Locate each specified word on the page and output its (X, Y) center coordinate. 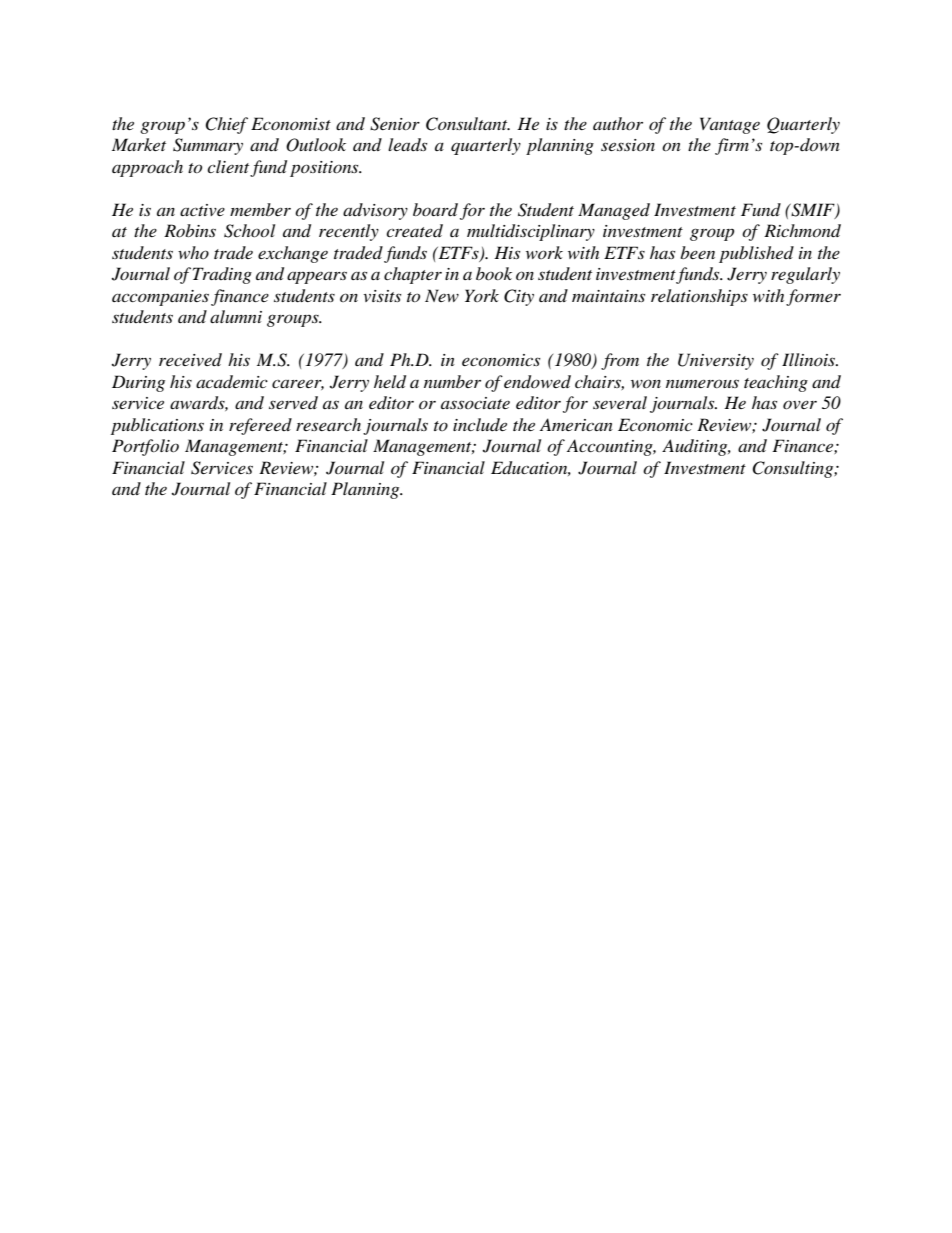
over (800, 405)
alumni (236, 316)
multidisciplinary (531, 232)
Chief (226, 125)
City (519, 297)
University (716, 361)
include (480, 424)
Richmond (802, 230)
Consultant (468, 124)
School (249, 231)
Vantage (730, 125)
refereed (260, 426)
